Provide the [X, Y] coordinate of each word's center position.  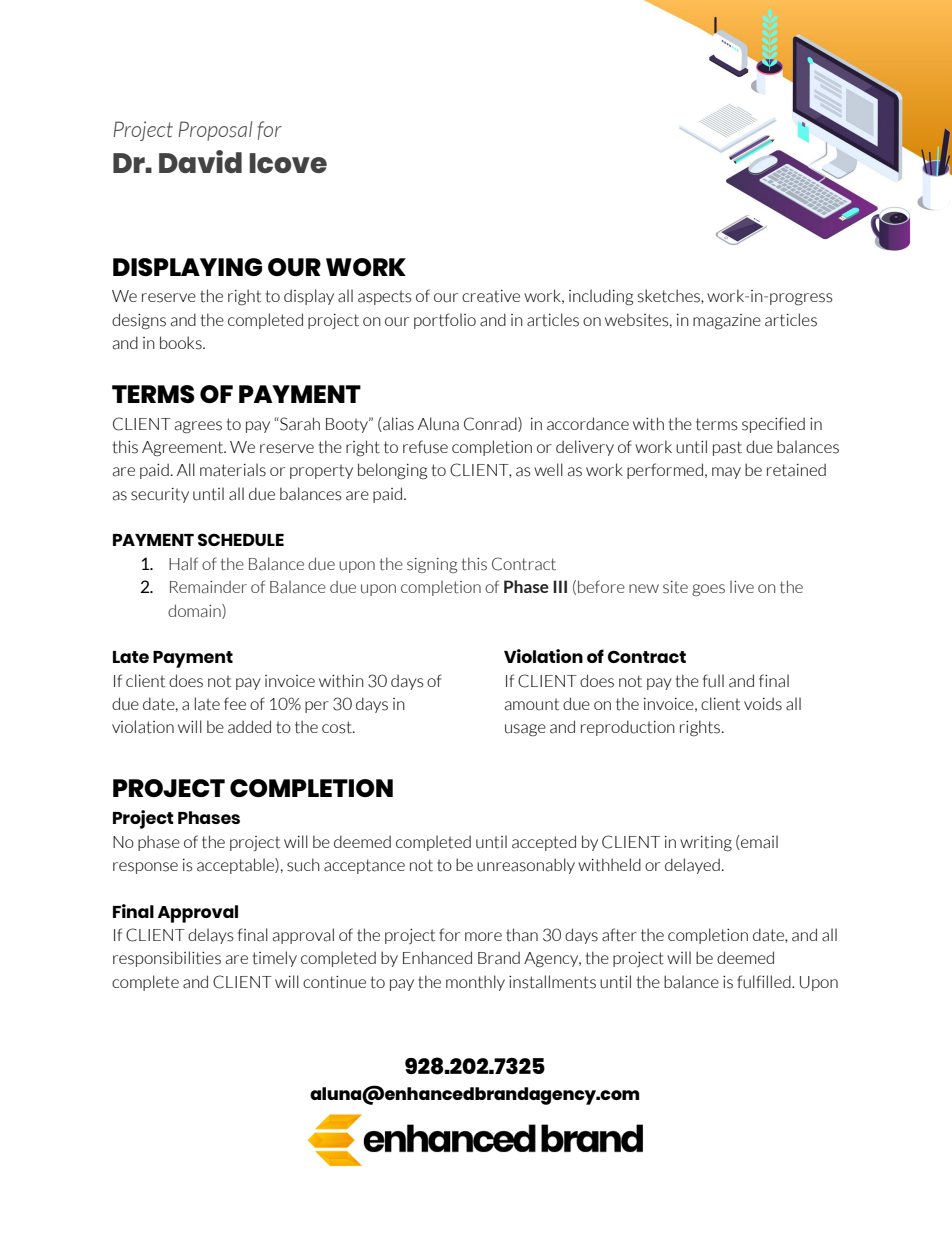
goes [708, 590]
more [483, 936]
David [200, 161]
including [601, 297]
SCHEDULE [241, 539]
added [249, 727]
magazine [727, 322]
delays [211, 936]
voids [763, 704]
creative [491, 296]
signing [432, 565]
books [182, 343]
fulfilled [765, 982]
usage [525, 730]
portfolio [445, 321]
